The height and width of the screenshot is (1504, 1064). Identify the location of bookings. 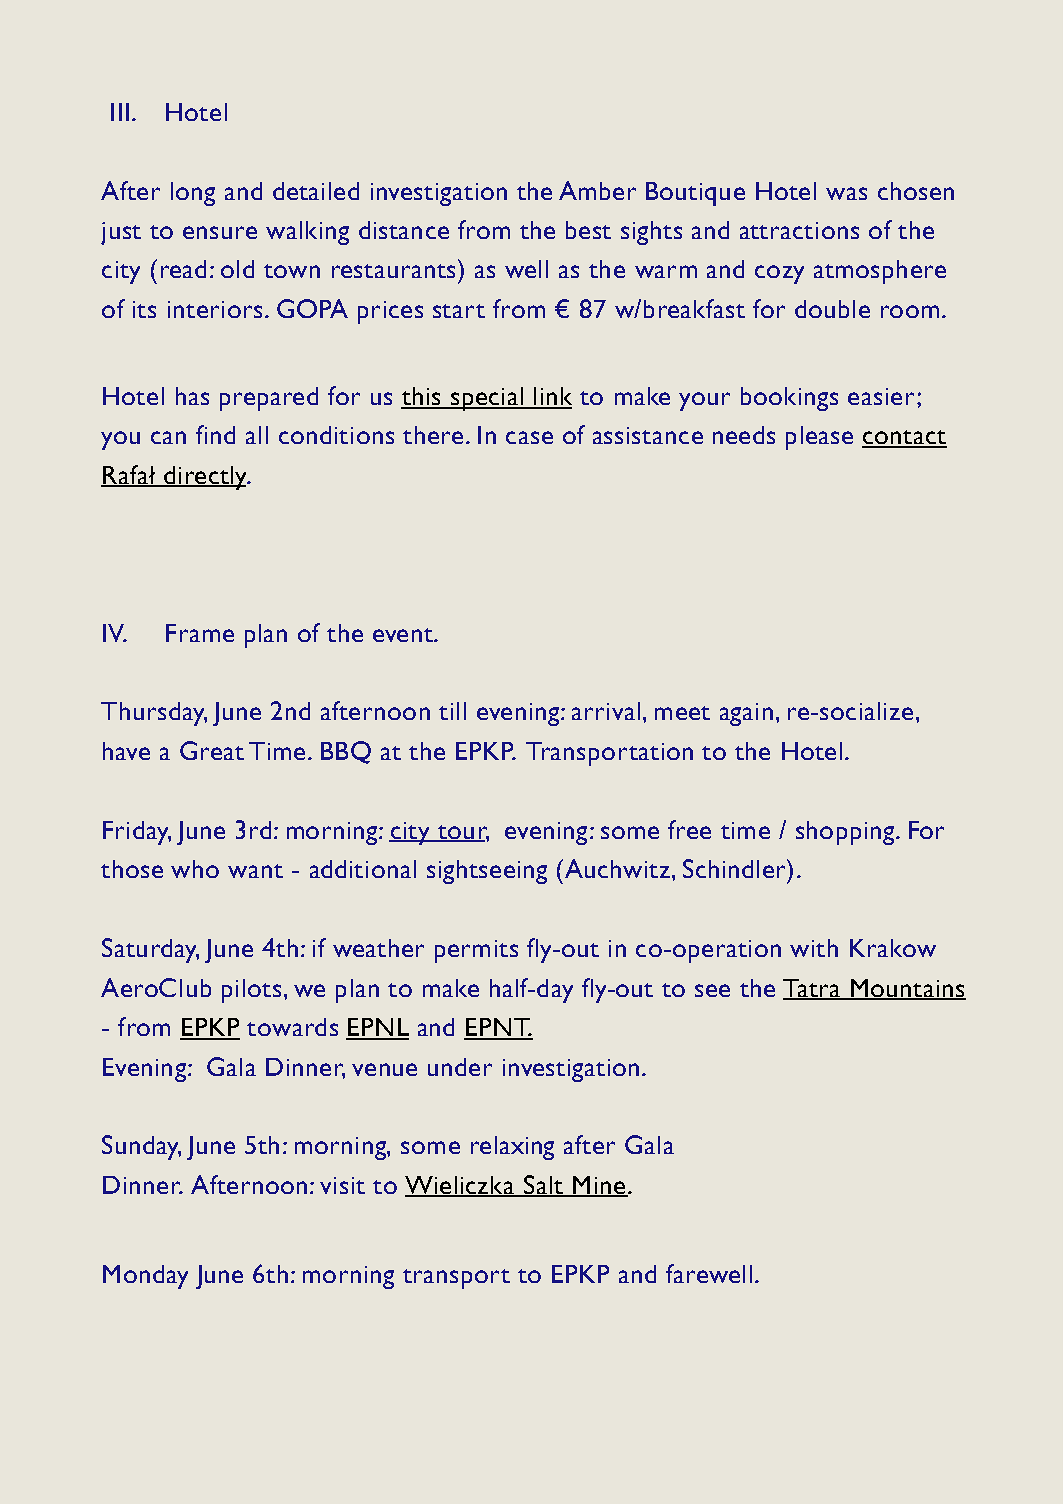
(789, 399).
